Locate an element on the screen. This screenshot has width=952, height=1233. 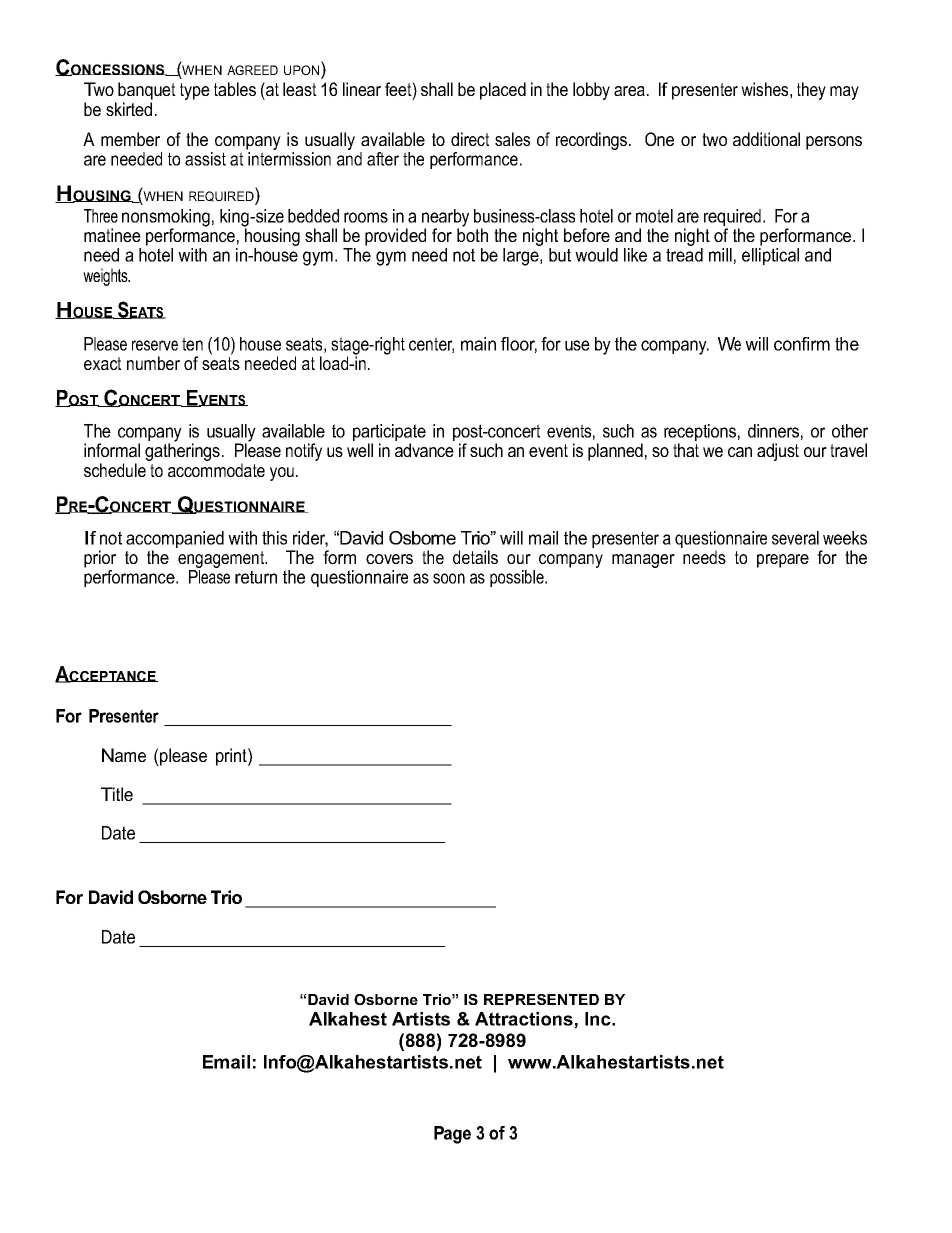
soon is located at coordinates (449, 578).
